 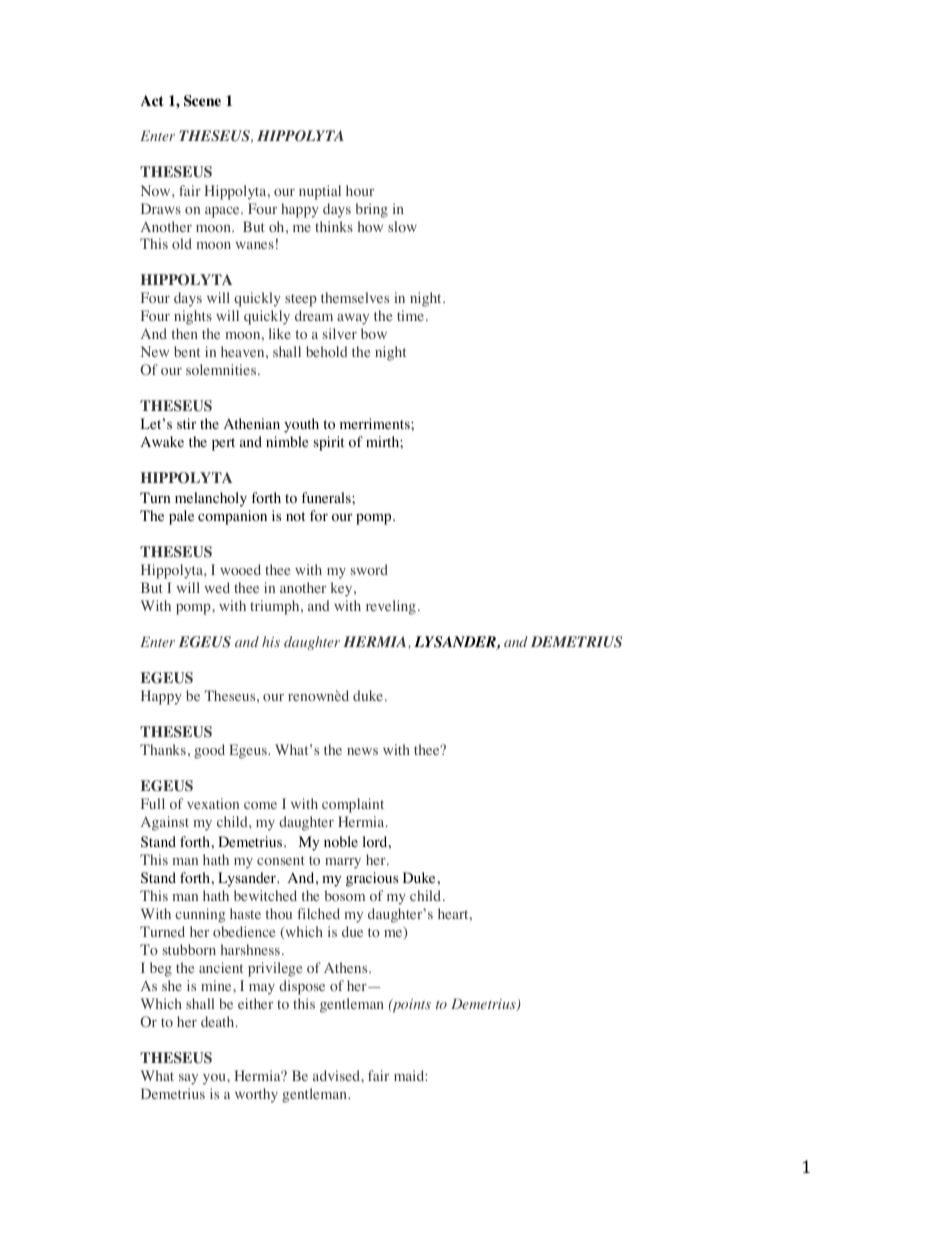 What do you see at coordinates (360, 190) in the page?
I see `hour` at bounding box center [360, 190].
